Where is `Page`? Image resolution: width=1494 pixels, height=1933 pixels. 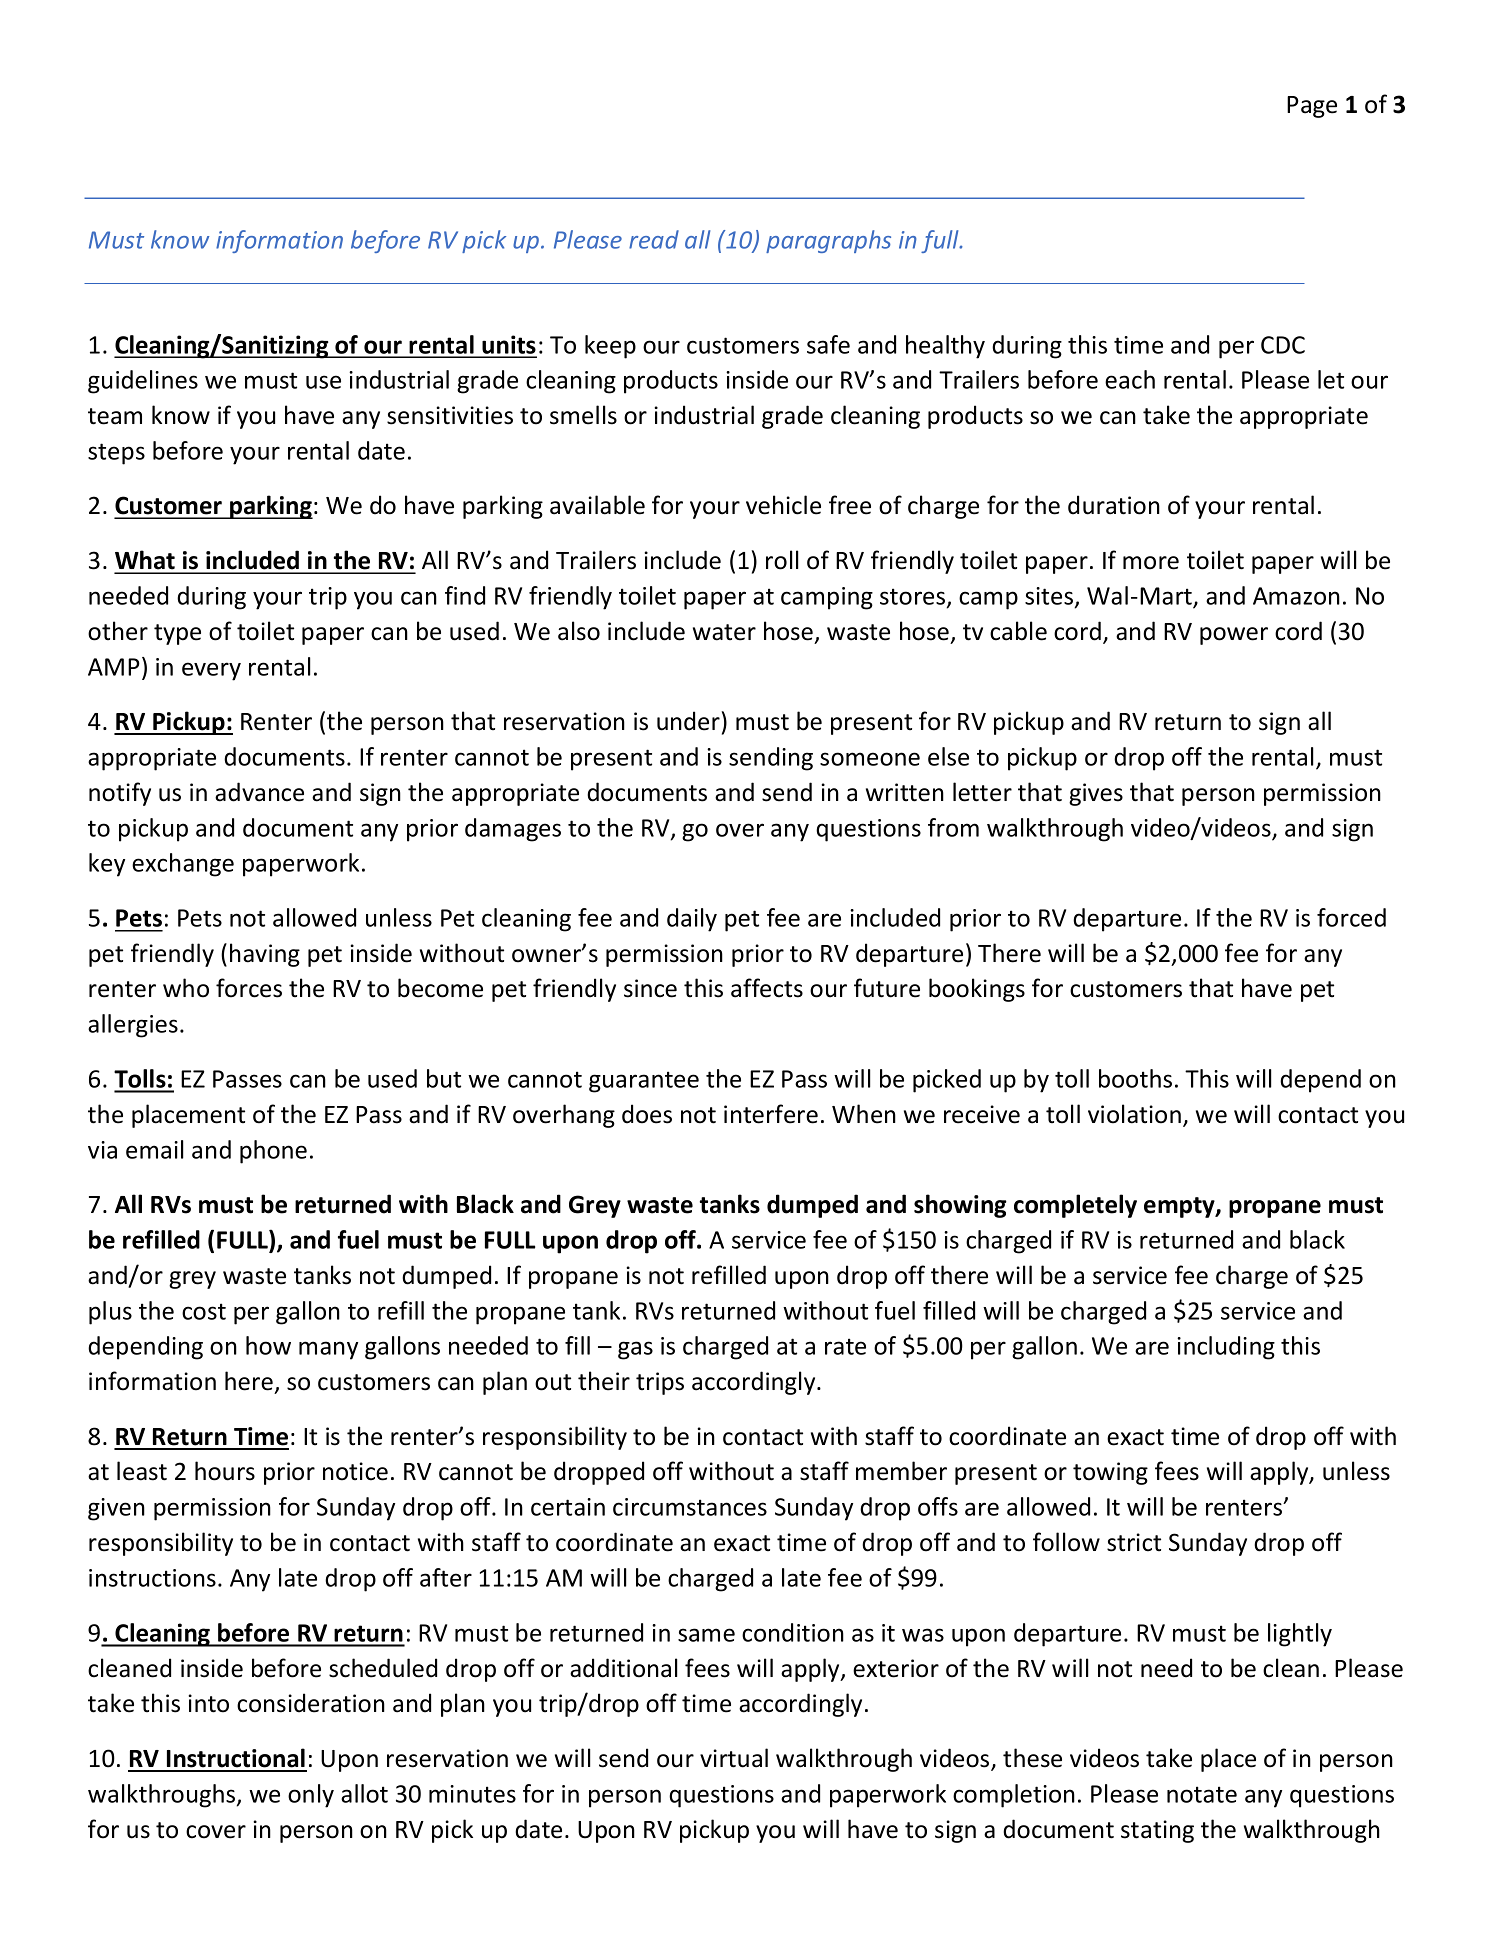 Page is located at coordinates (1312, 107).
